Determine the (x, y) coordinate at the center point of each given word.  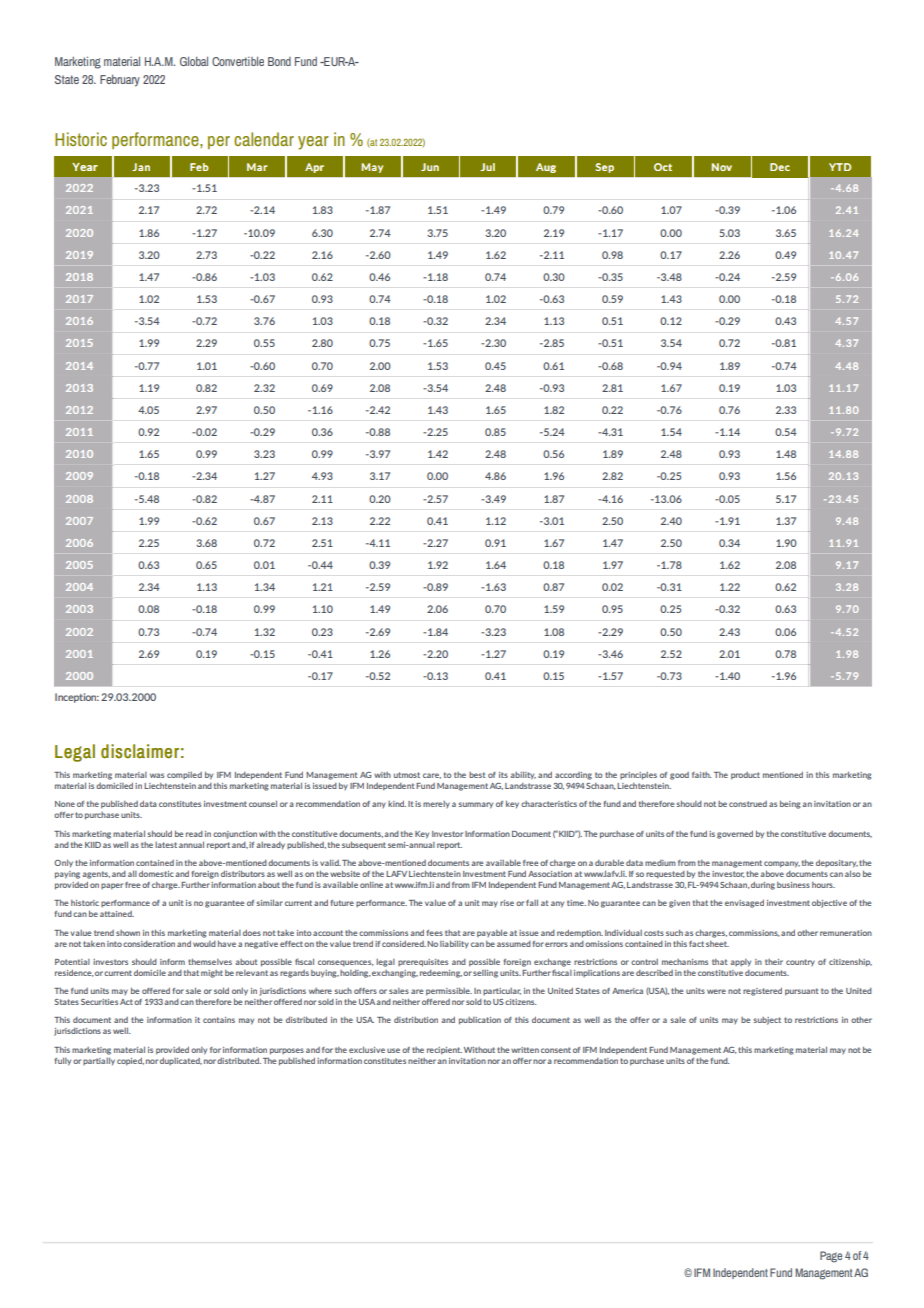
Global (194, 61)
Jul (487, 167)
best (477, 775)
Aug (546, 168)
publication (480, 1021)
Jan (141, 167)
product (745, 776)
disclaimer (140, 751)
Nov (722, 167)
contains (219, 1020)
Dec (780, 167)
